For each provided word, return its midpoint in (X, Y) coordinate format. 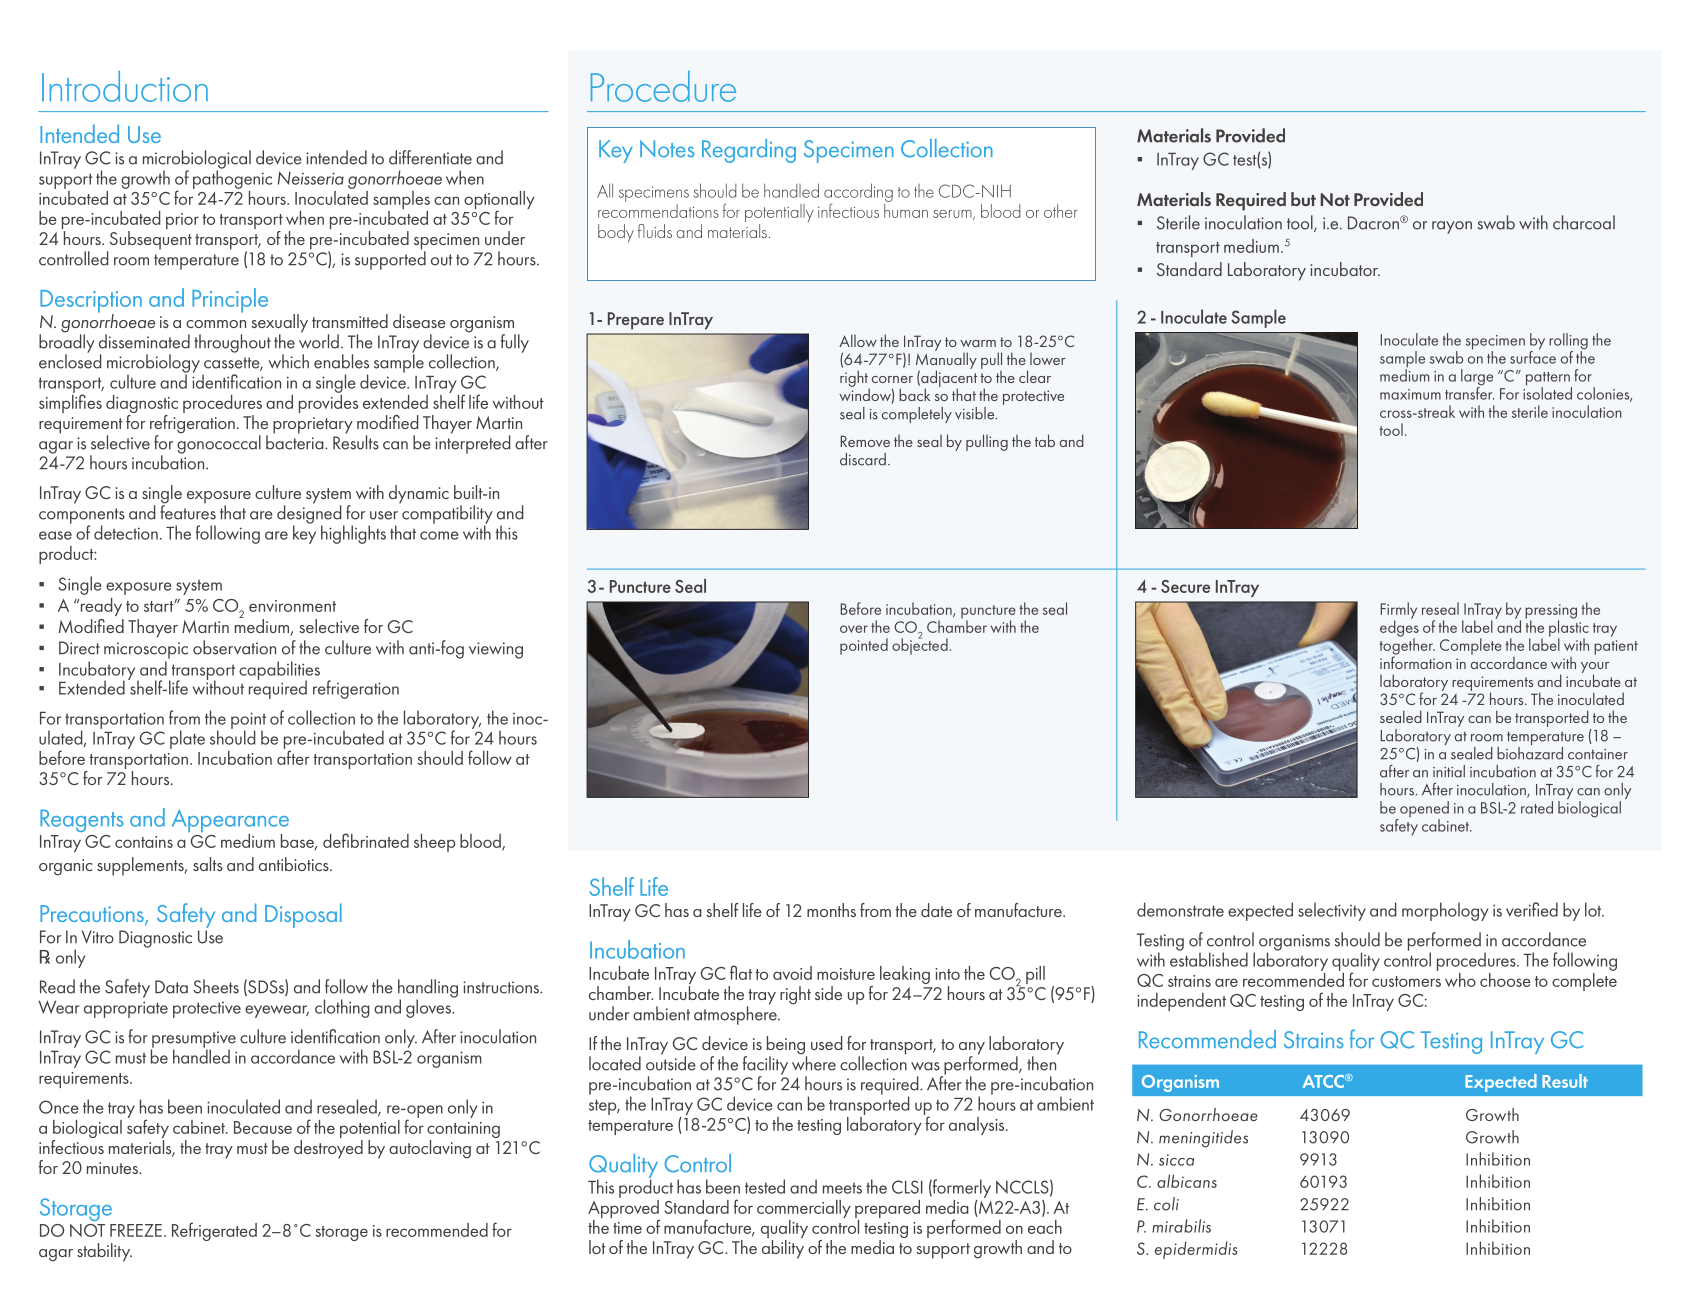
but (1303, 199)
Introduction (125, 86)
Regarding (749, 151)
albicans (1187, 1181)
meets (842, 1188)
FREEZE (136, 1230)
